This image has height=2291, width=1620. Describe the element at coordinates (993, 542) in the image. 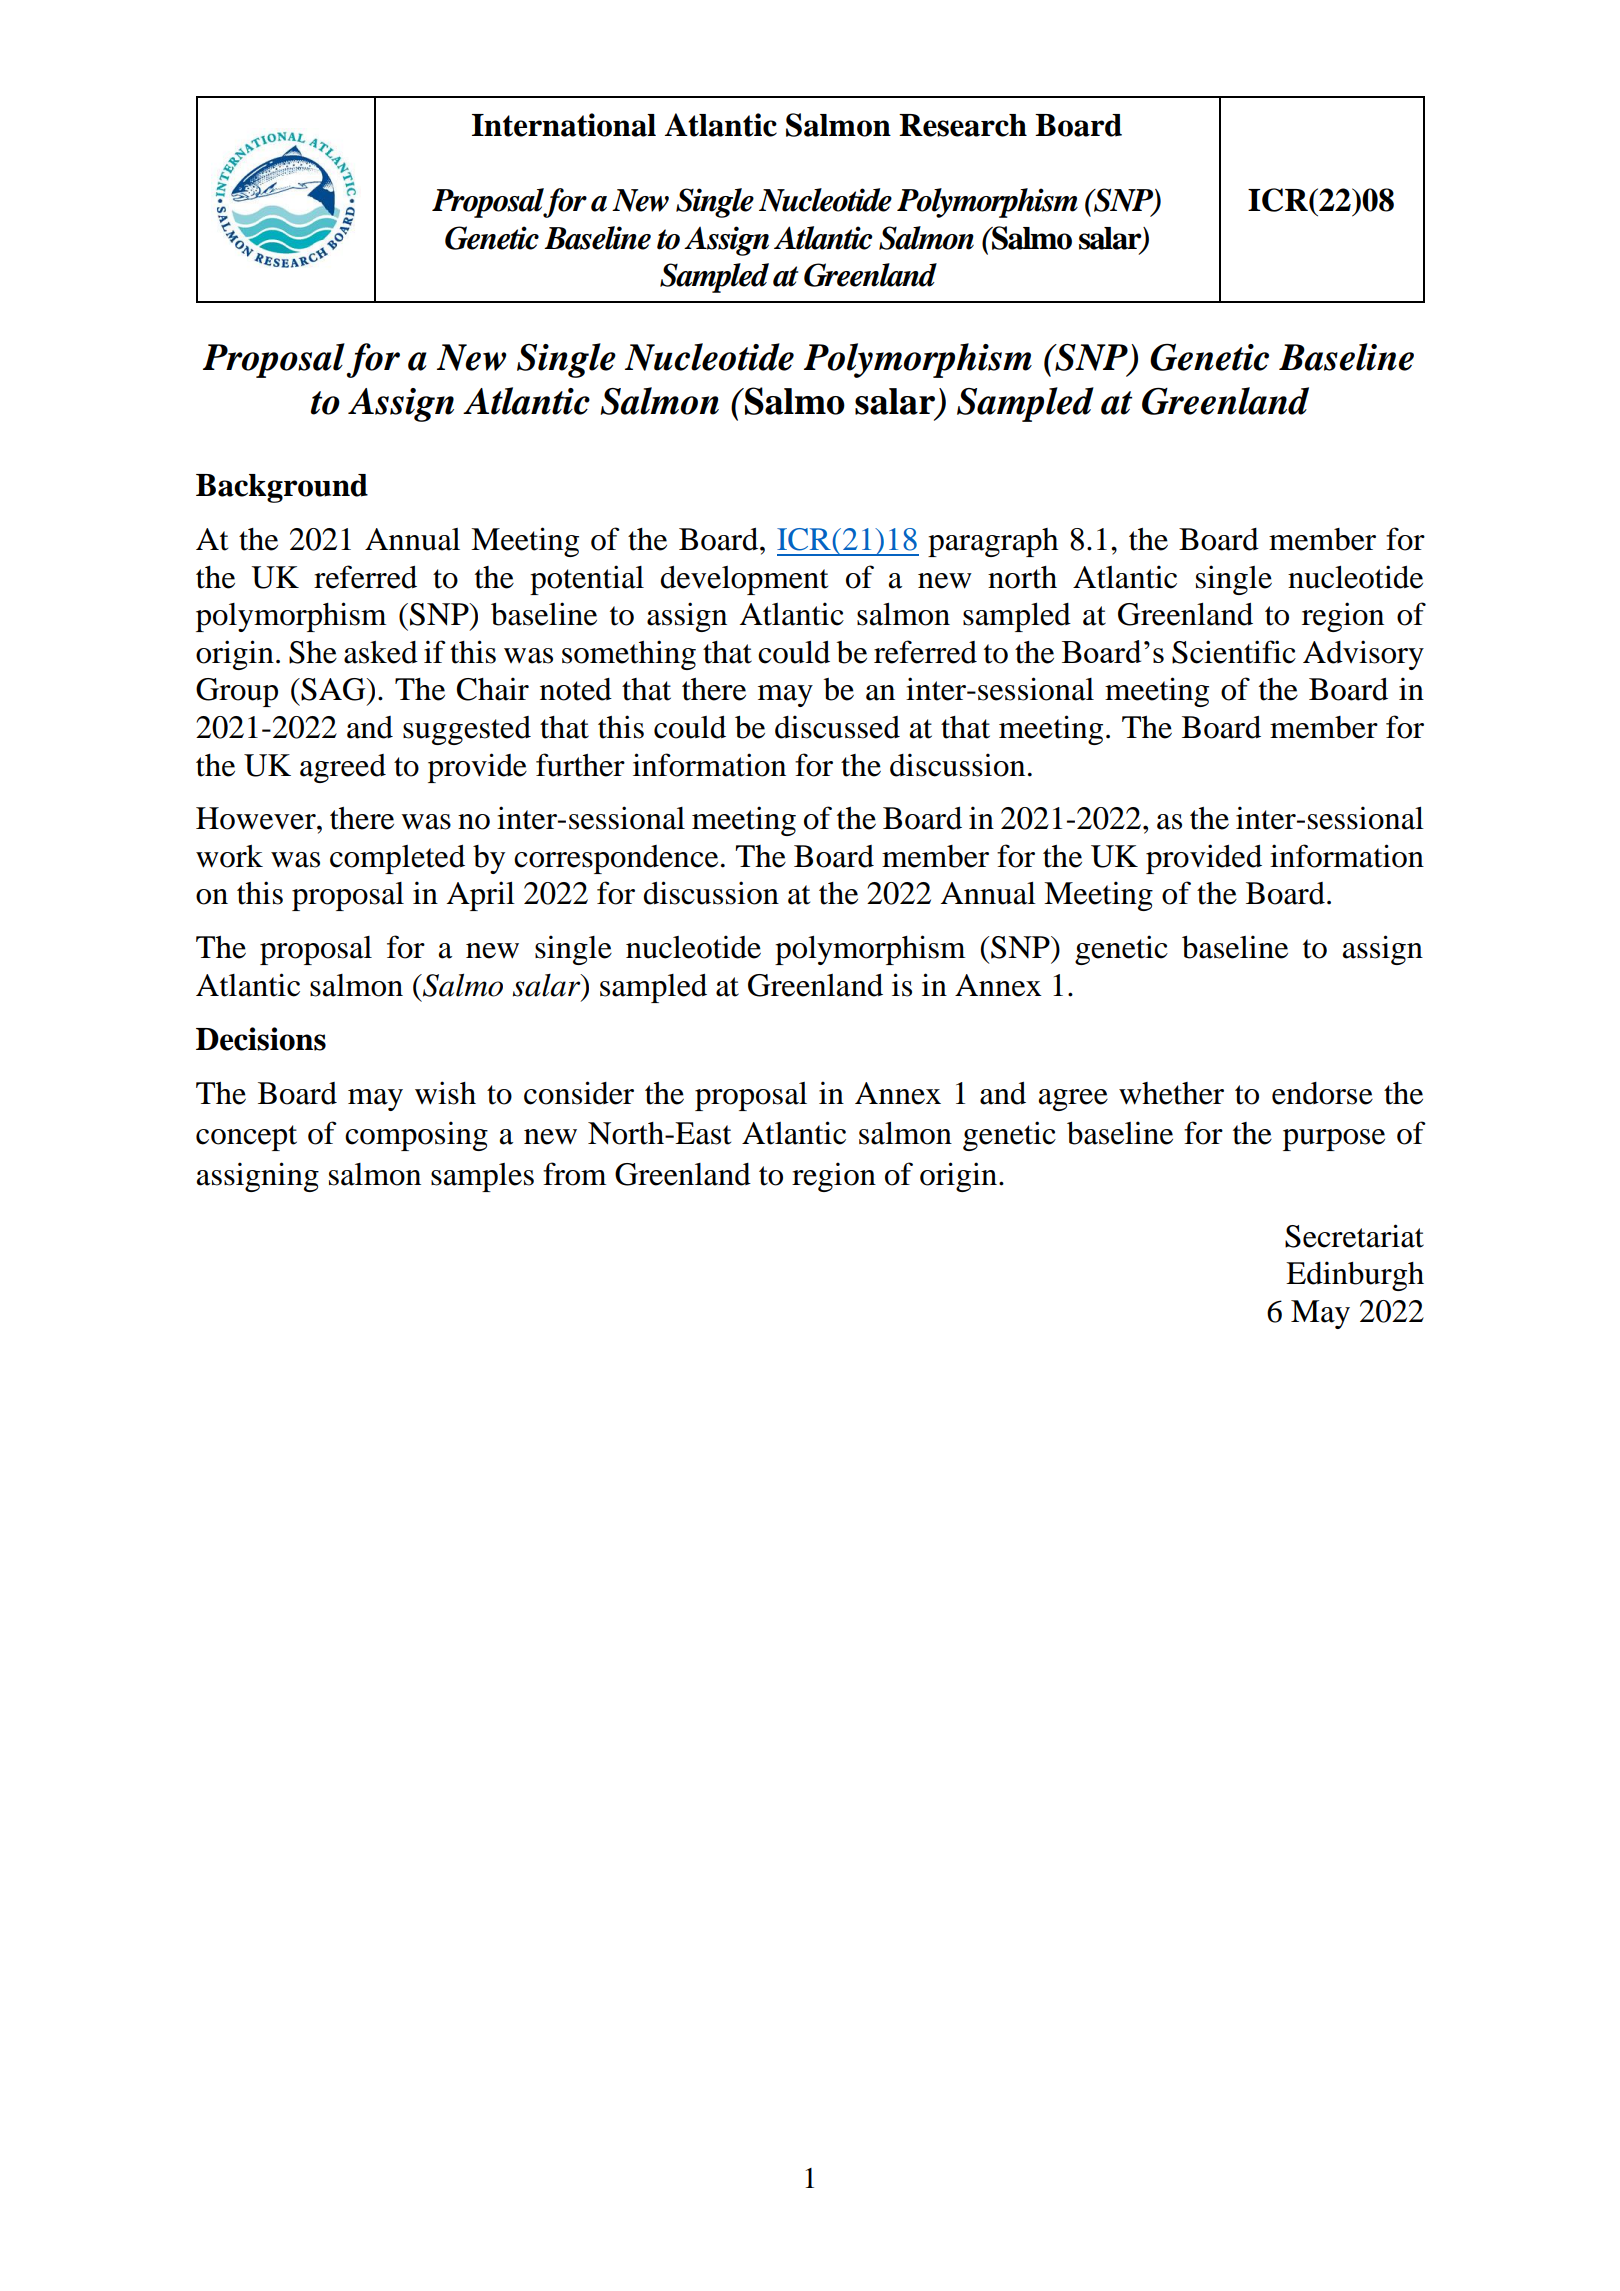

I see `paragraph` at that location.
